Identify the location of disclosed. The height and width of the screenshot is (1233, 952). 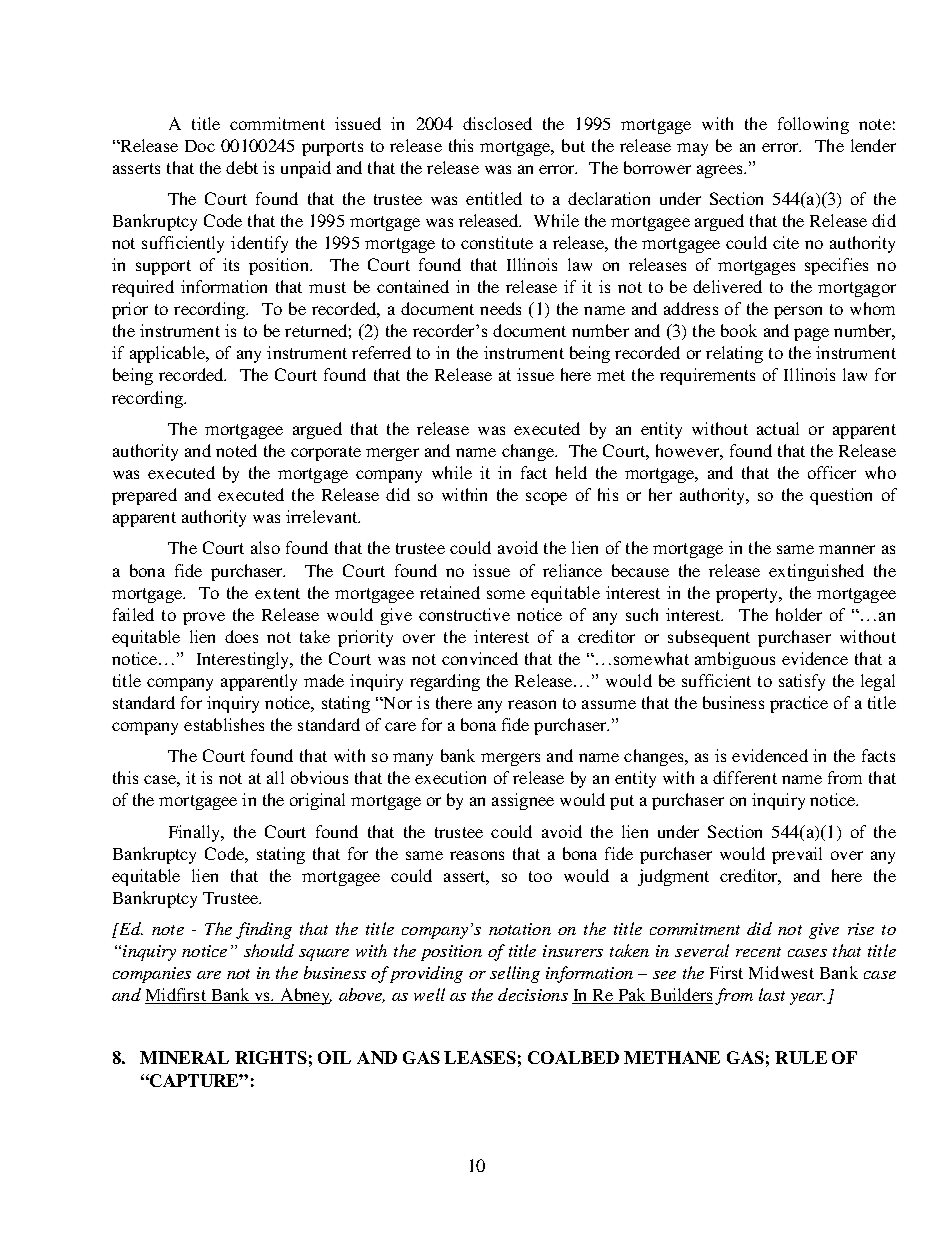
(497, 123).
